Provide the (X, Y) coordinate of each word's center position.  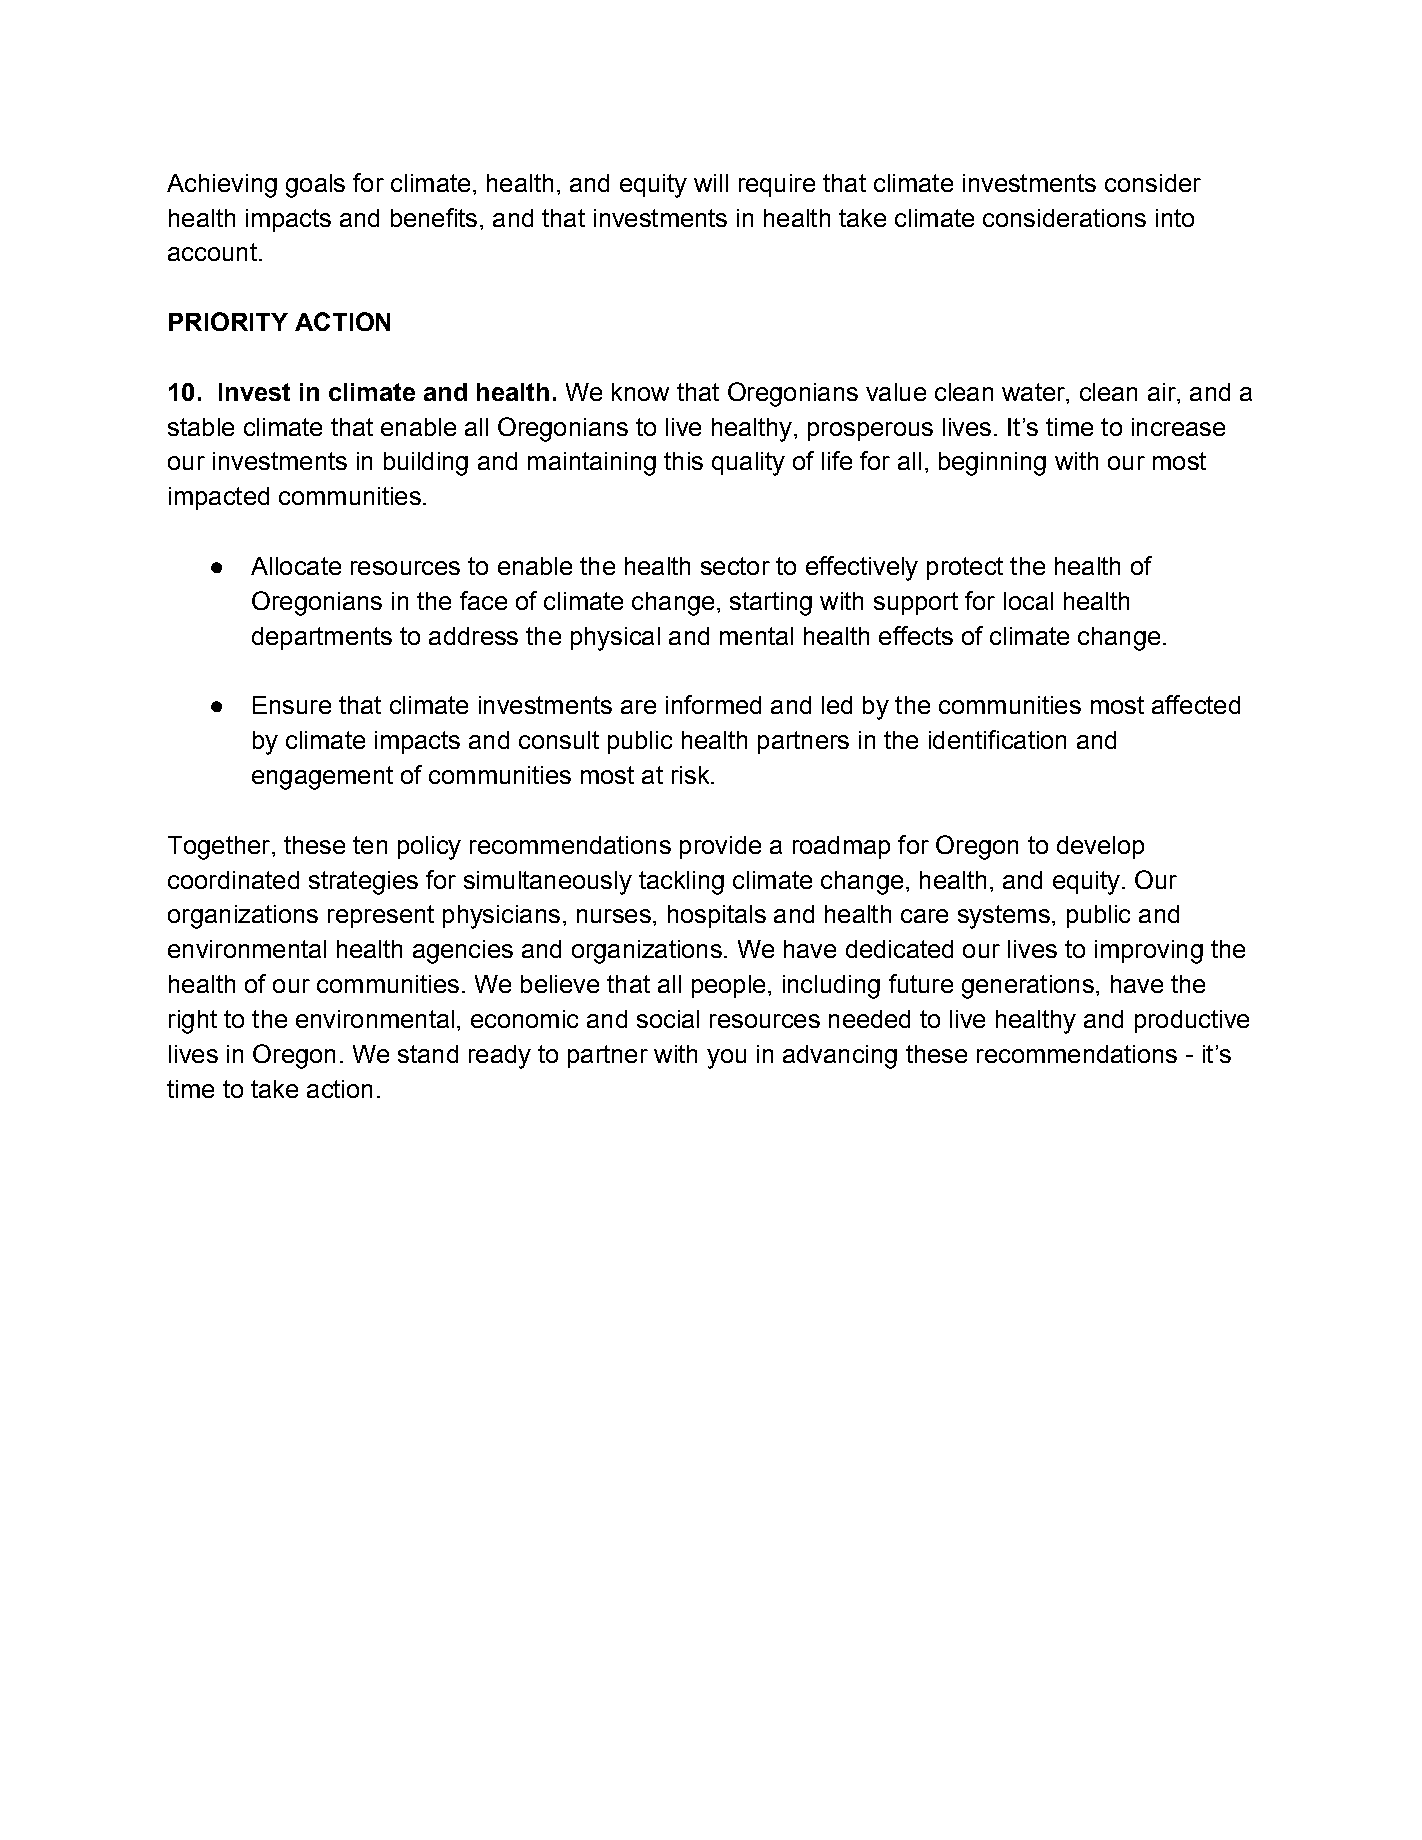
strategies (363, 883)
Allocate (296, 566)
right (193, 1022)
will (711, 183)
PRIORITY (228, 321)
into (1175, 218)
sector (735, 566)
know (640, 392)
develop (1100, 847)
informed (713, 704)
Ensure (292, 705)
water (1034, 392)
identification (997, 739)
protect (965, 568)
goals (315, 186)
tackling (681, 883)
